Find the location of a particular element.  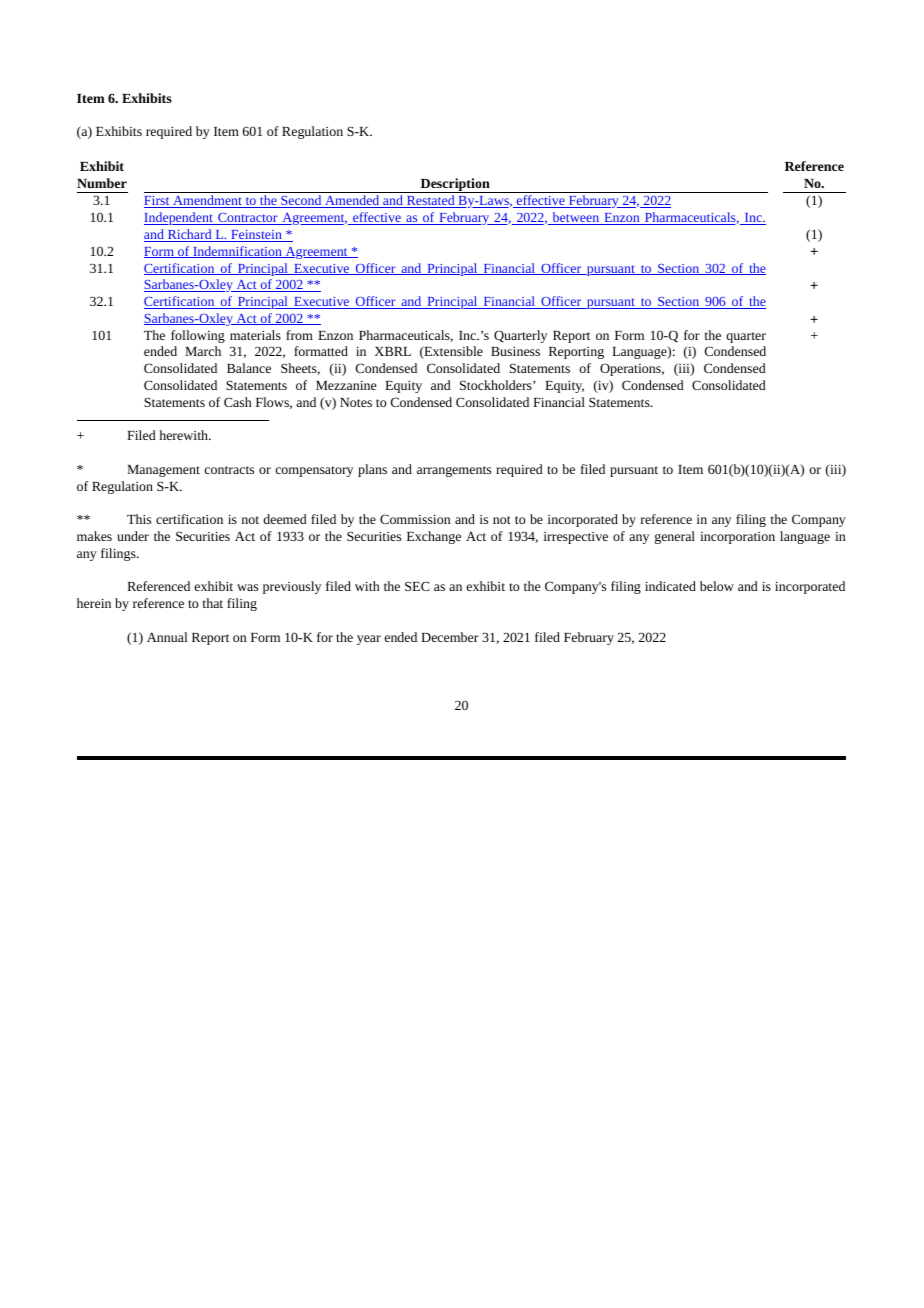

between is located at coordinates (576, 218).
